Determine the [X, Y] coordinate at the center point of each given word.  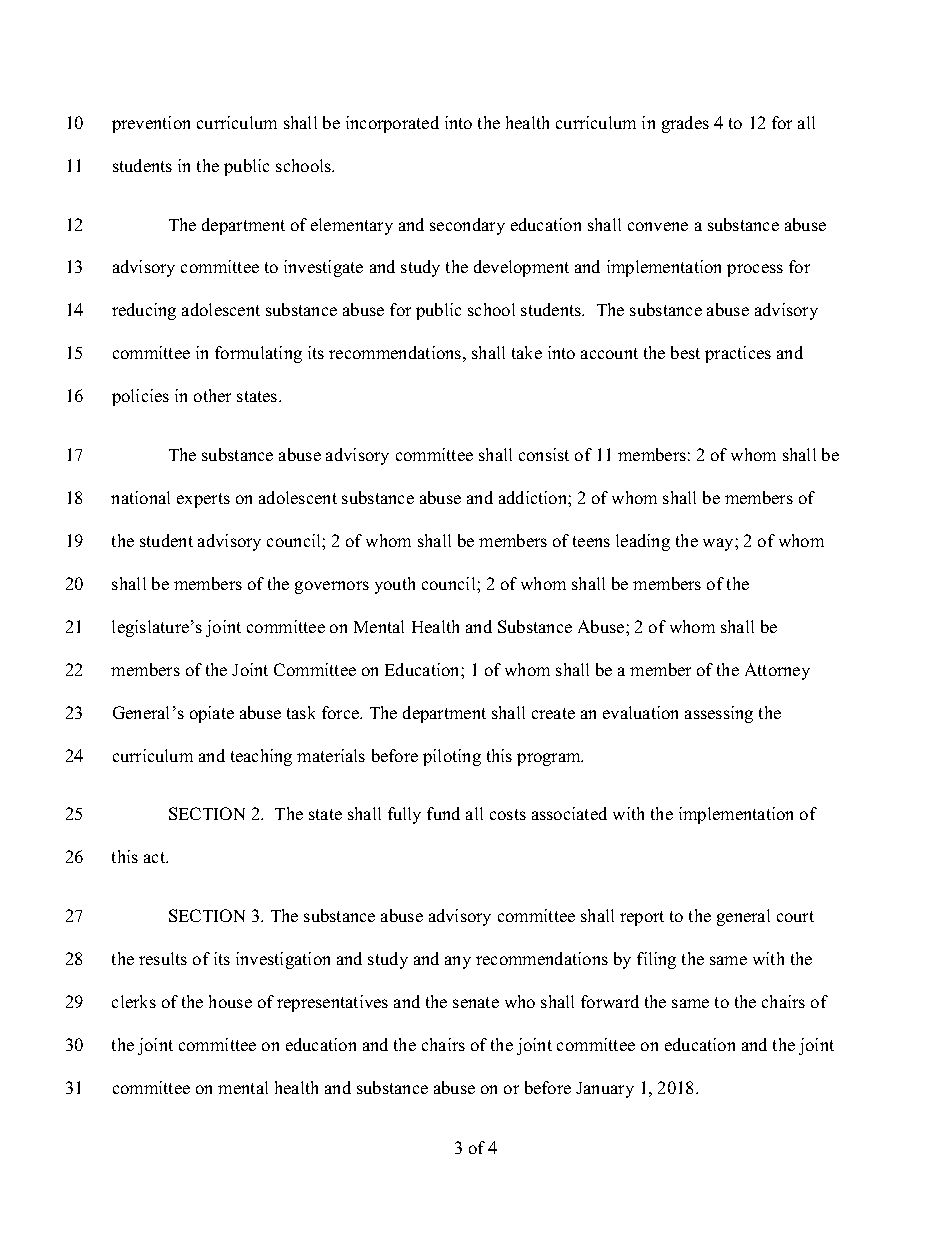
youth [395, 585]
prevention [151, 124]
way [719, 544]
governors [332, 587]
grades [685, 124]
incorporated [392, 124]
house [230, 1001]
